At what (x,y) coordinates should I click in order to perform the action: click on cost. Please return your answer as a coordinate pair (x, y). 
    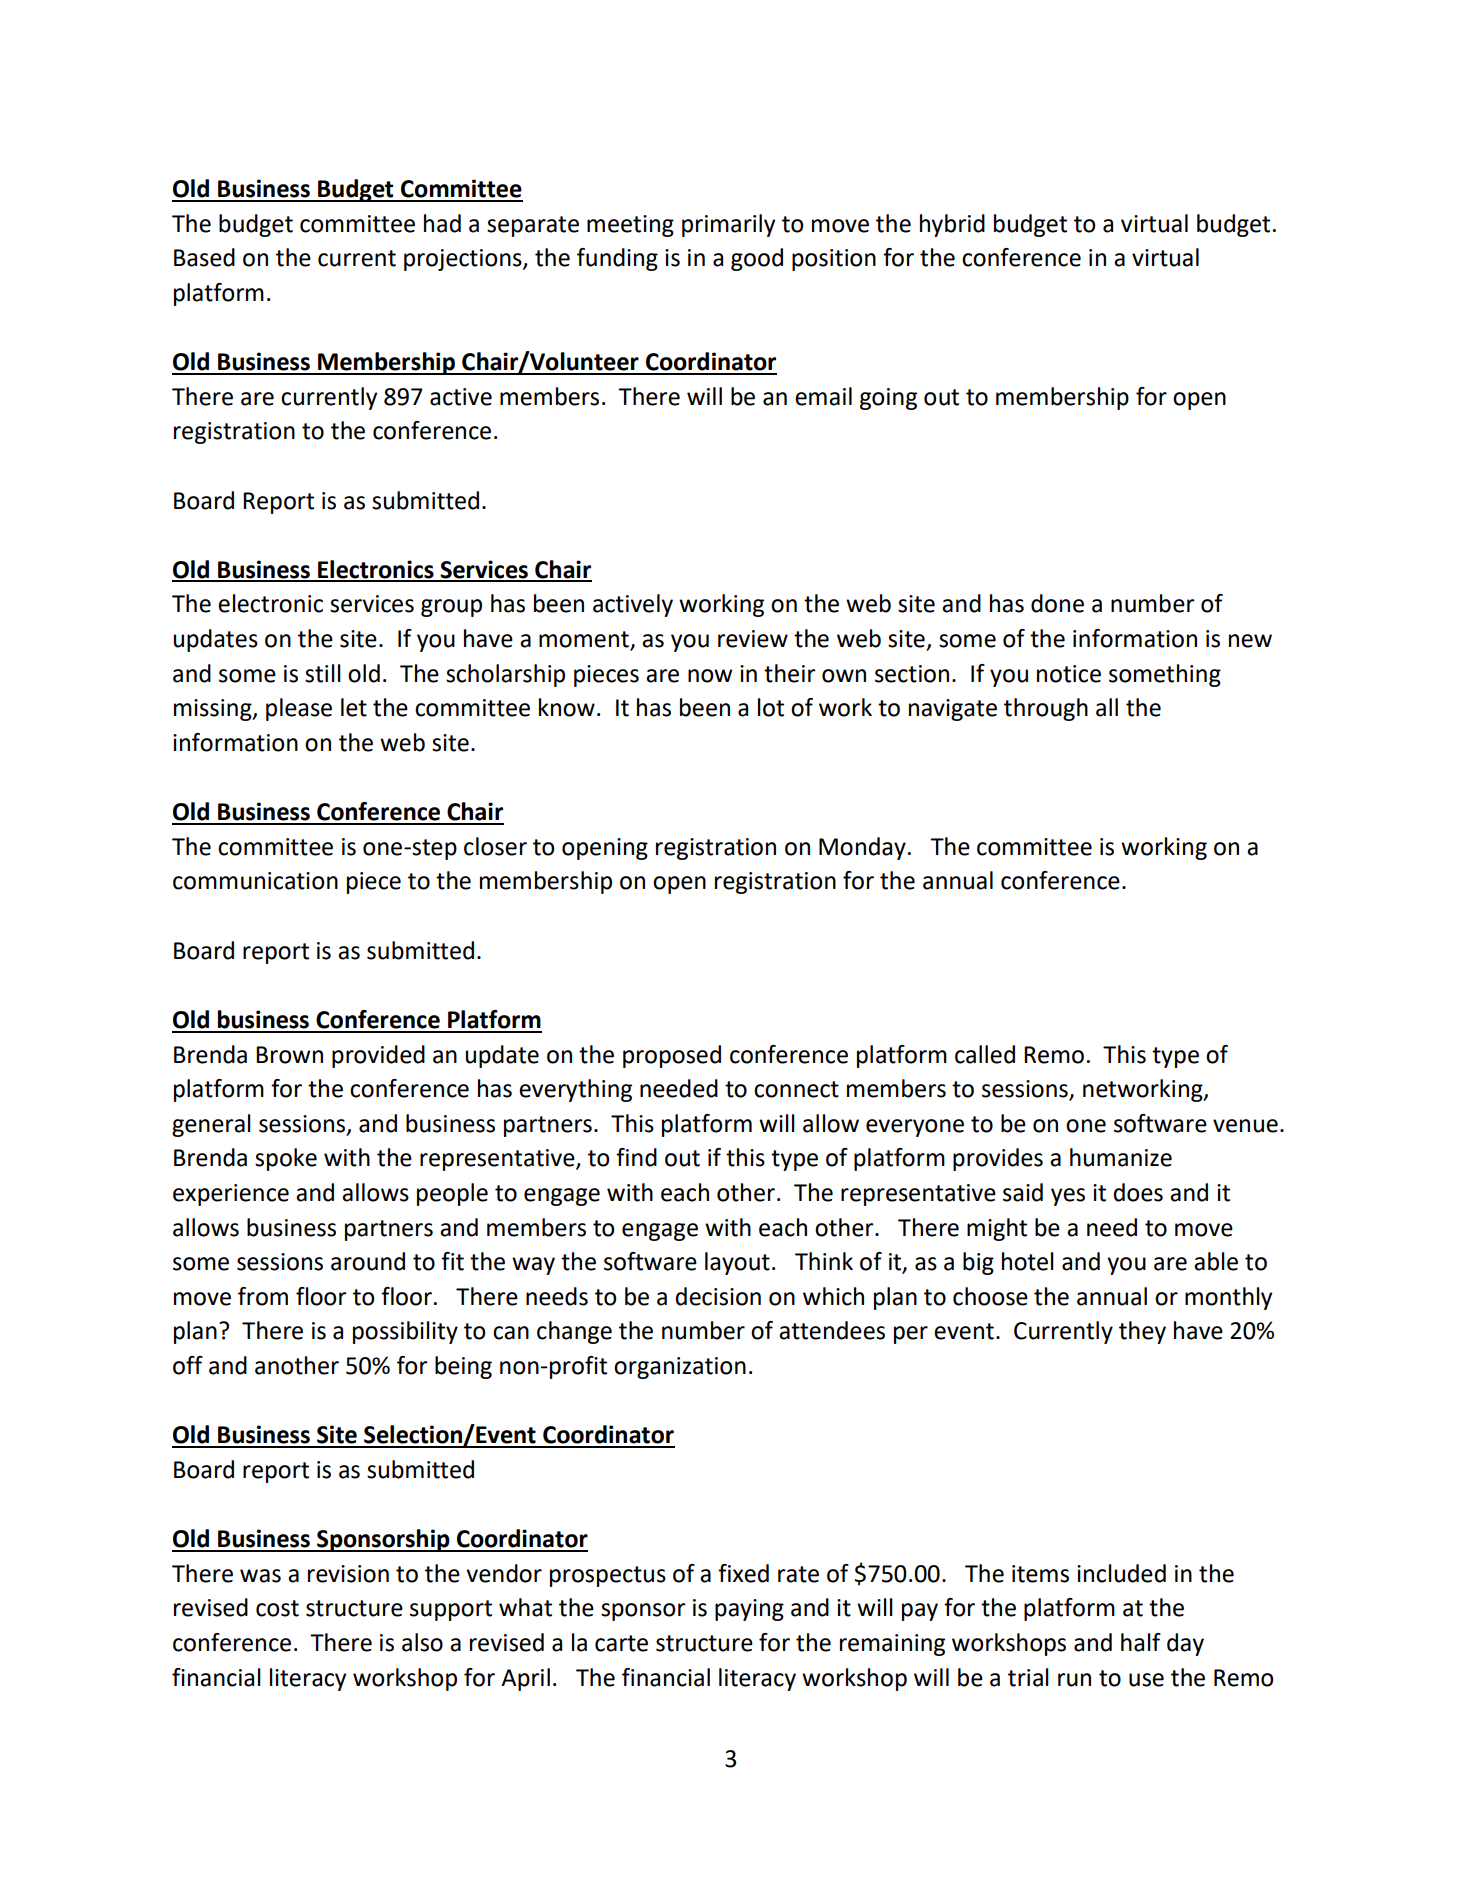
    Looking at the image, I should click on (277, 1608).
